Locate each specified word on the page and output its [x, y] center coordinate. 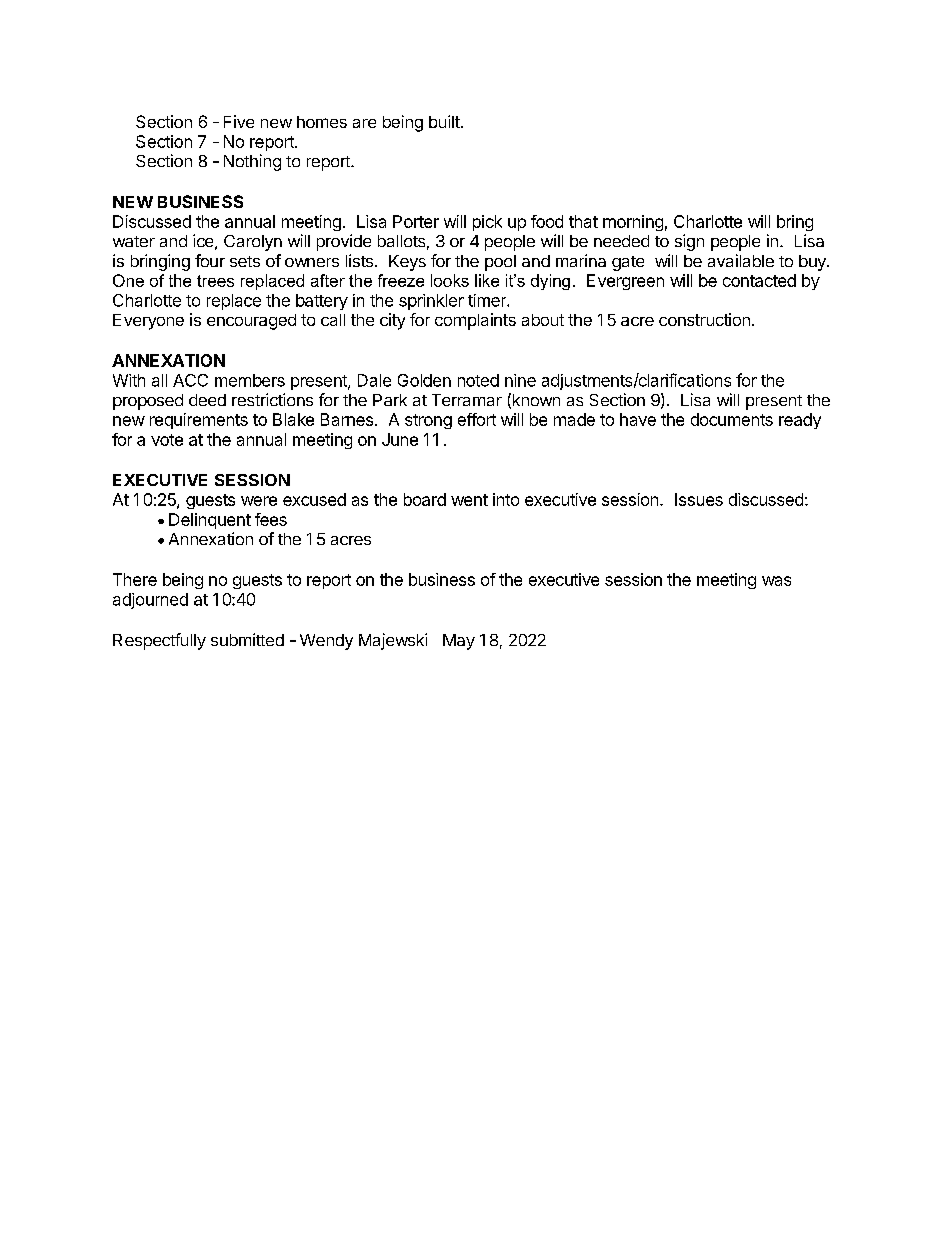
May [459, 642]
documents [732, 419]
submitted [247, 639]
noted [478, 380]
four [210, 260]
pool [500, 263]
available [741, 260]
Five [239, 121]
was [776, 581]
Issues [699, 499]
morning [633, 223]
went [469, 500]
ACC [190, 380]
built [444, 121]
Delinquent [210, 521]
